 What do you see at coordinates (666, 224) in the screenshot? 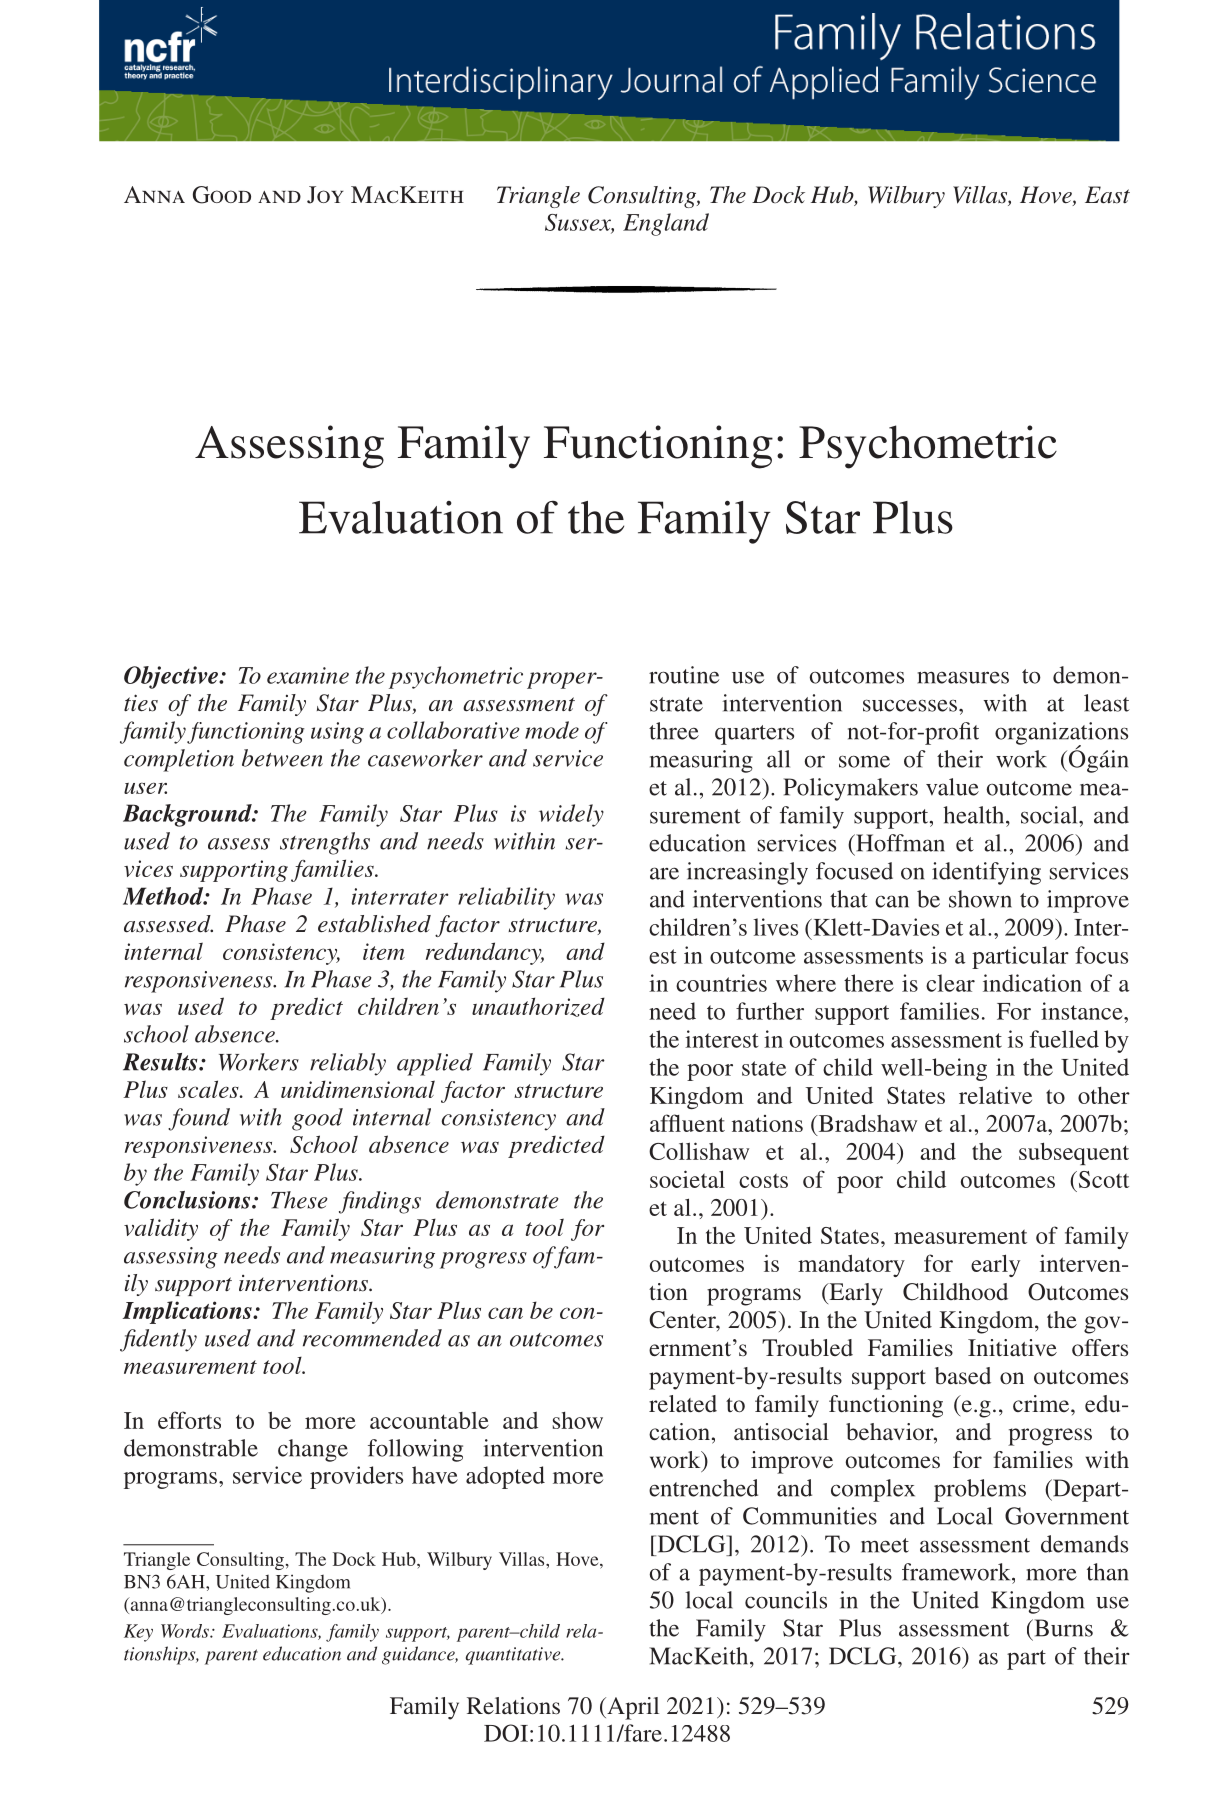
I see `England` at bounding box center [666, 224].
